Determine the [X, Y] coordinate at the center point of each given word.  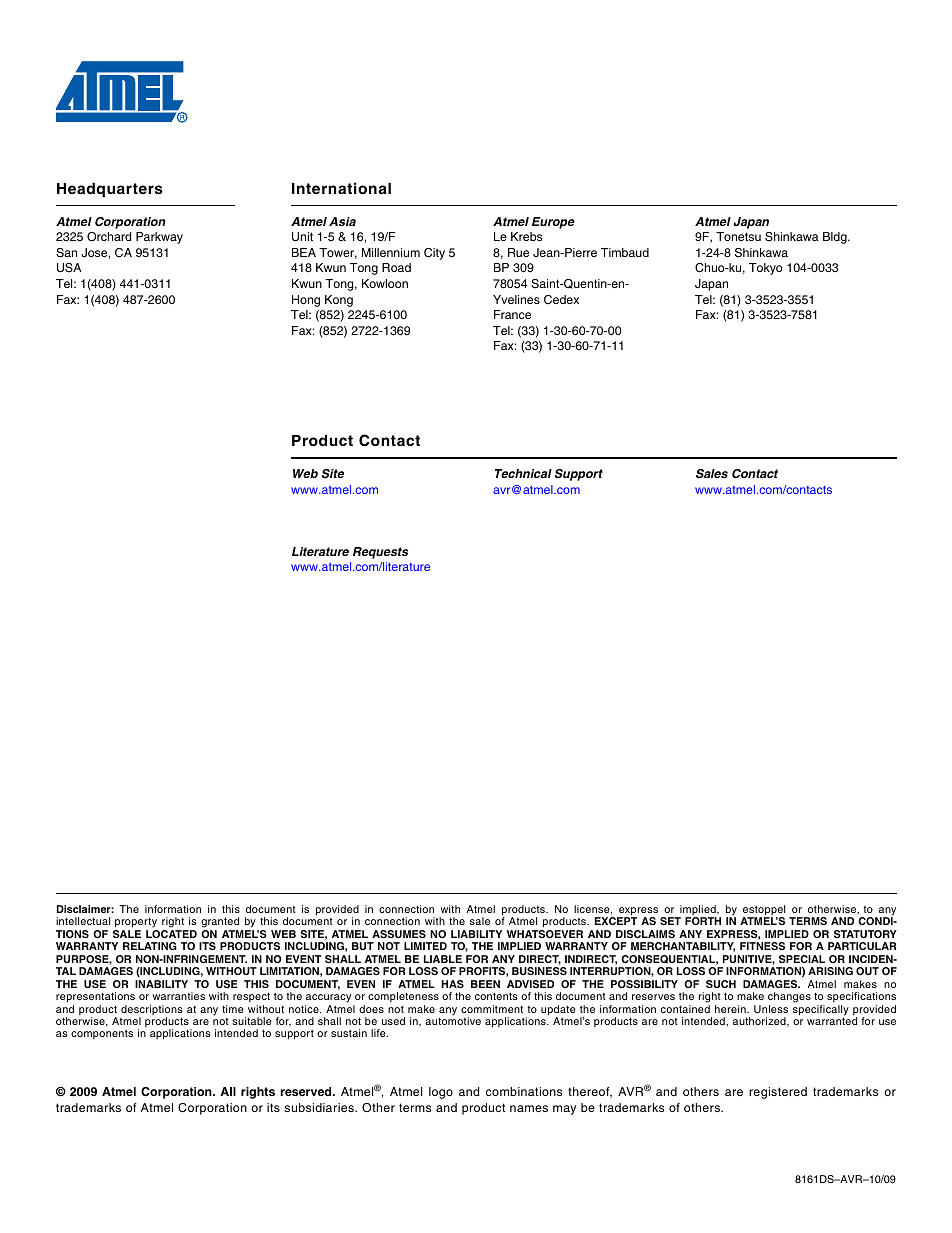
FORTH [703, 921]
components [102, 1034]
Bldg [836, 238]
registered [778, 1093]
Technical [523, 473]
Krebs [526, 236]
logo [441, 1093]
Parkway [159, 238]
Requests [380, 553]
